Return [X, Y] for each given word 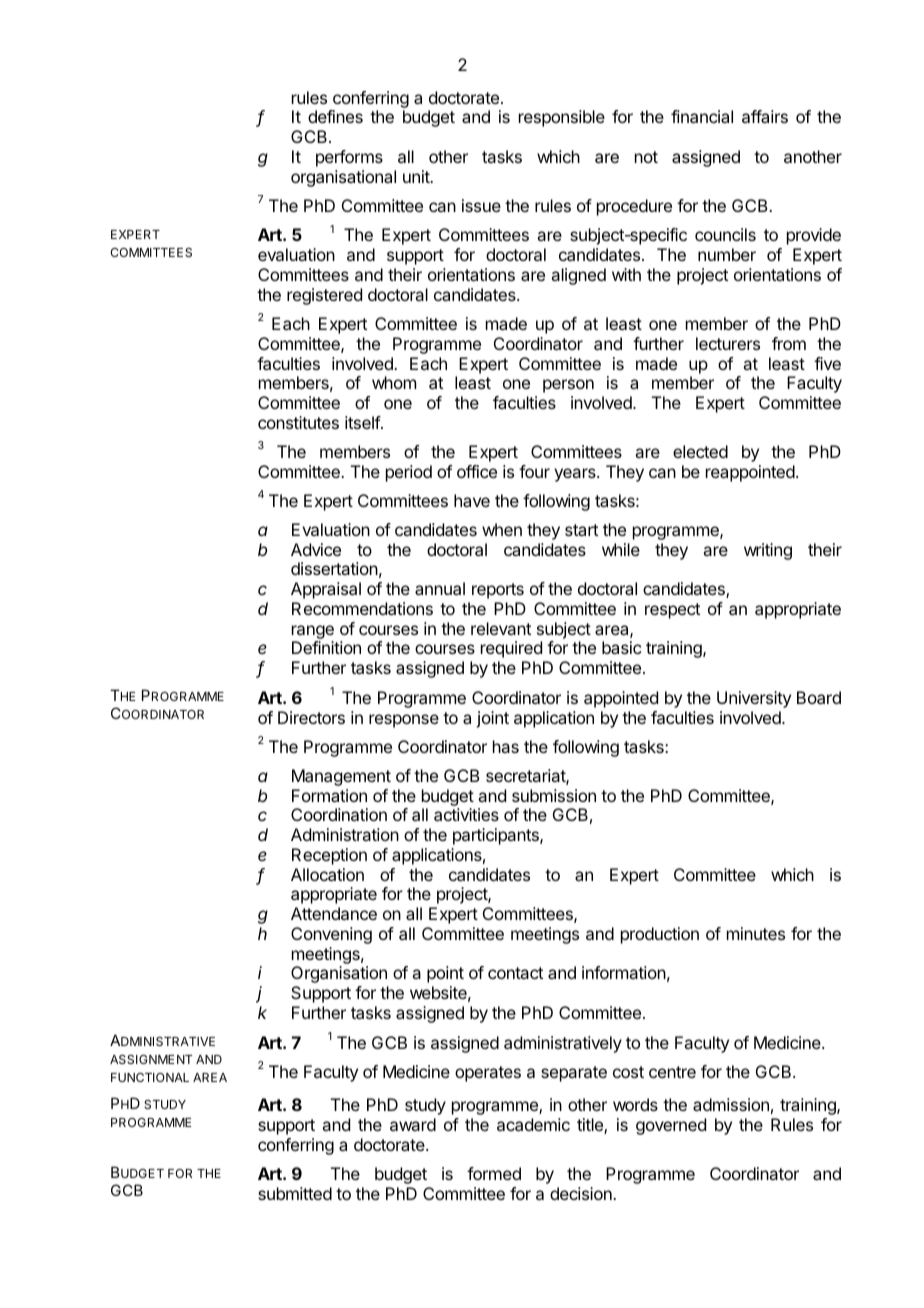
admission [731, 1104]
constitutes [298, 422]
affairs [765, 116]
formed [494, 1173]
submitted [295, 1193]
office [477, 471]
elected [700, 451]
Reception [329, 856]
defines [335, 116]
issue [481, 205]
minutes [756, 933]
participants [497, 836]
